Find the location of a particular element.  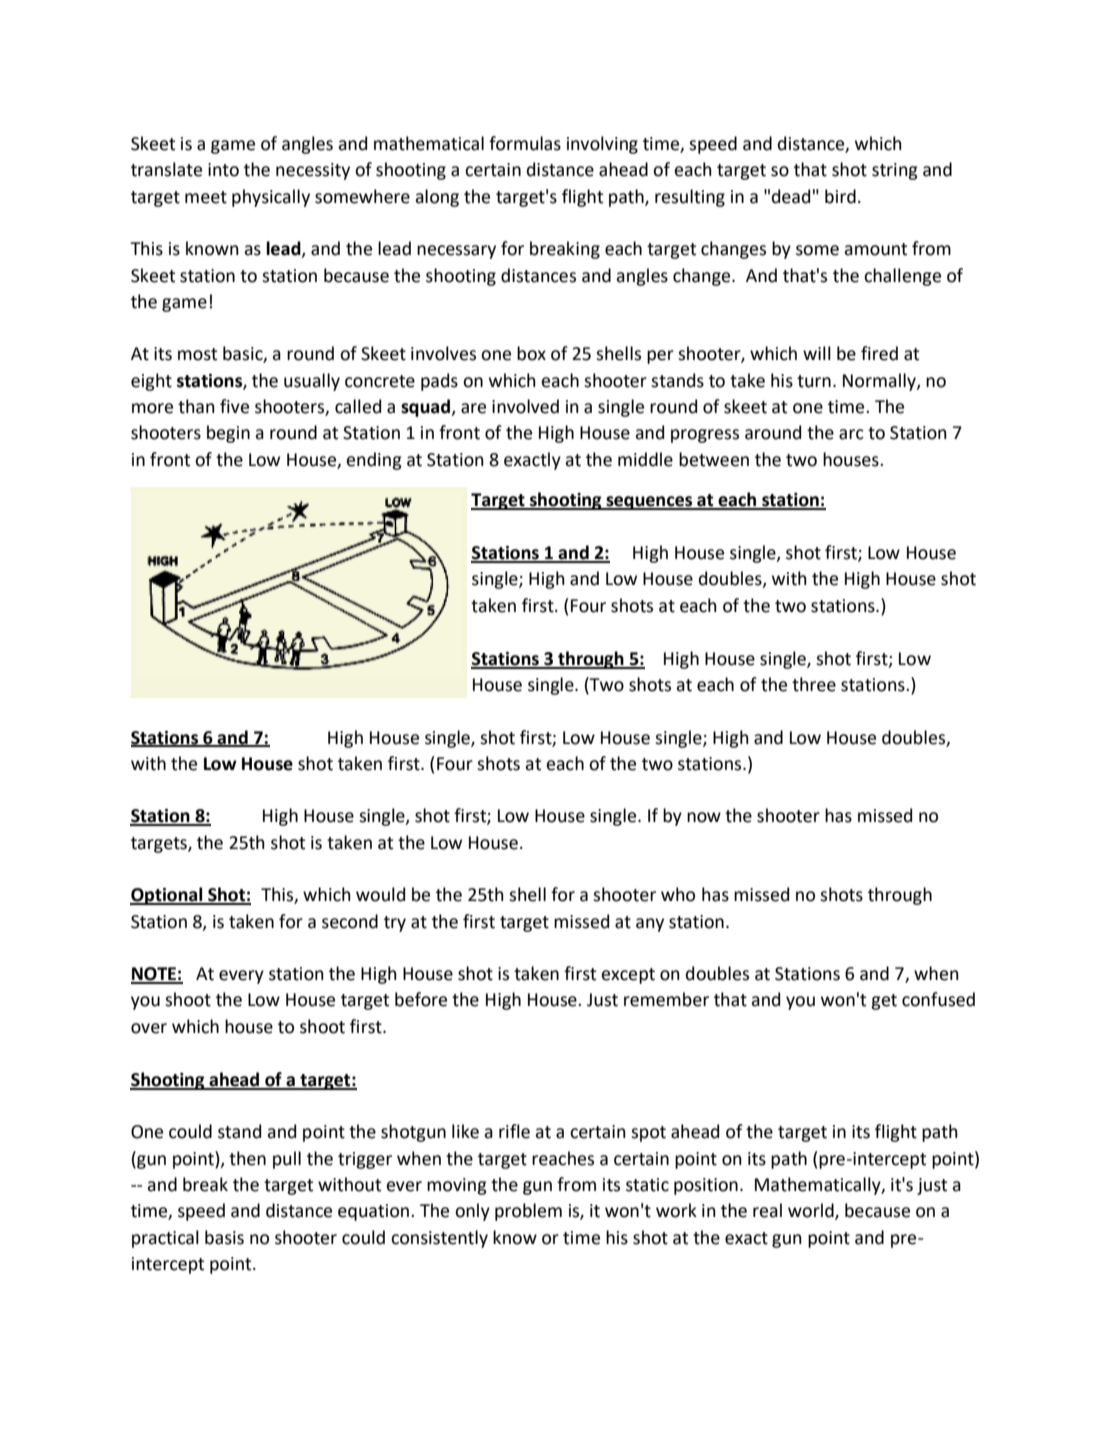

three is located at coordinates (814, 684).
